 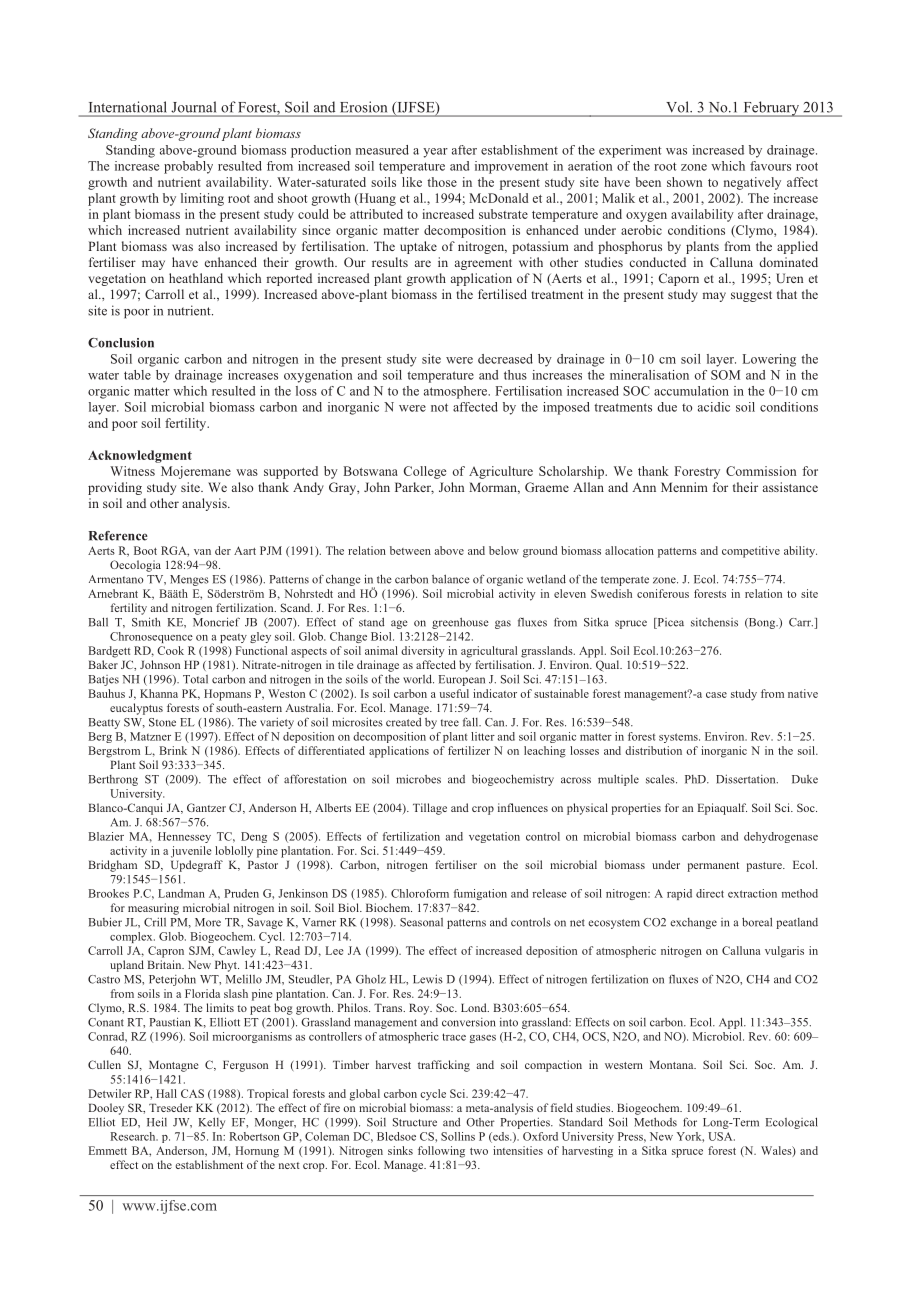 I want to click on Brink, so click(x=173, y=750).
